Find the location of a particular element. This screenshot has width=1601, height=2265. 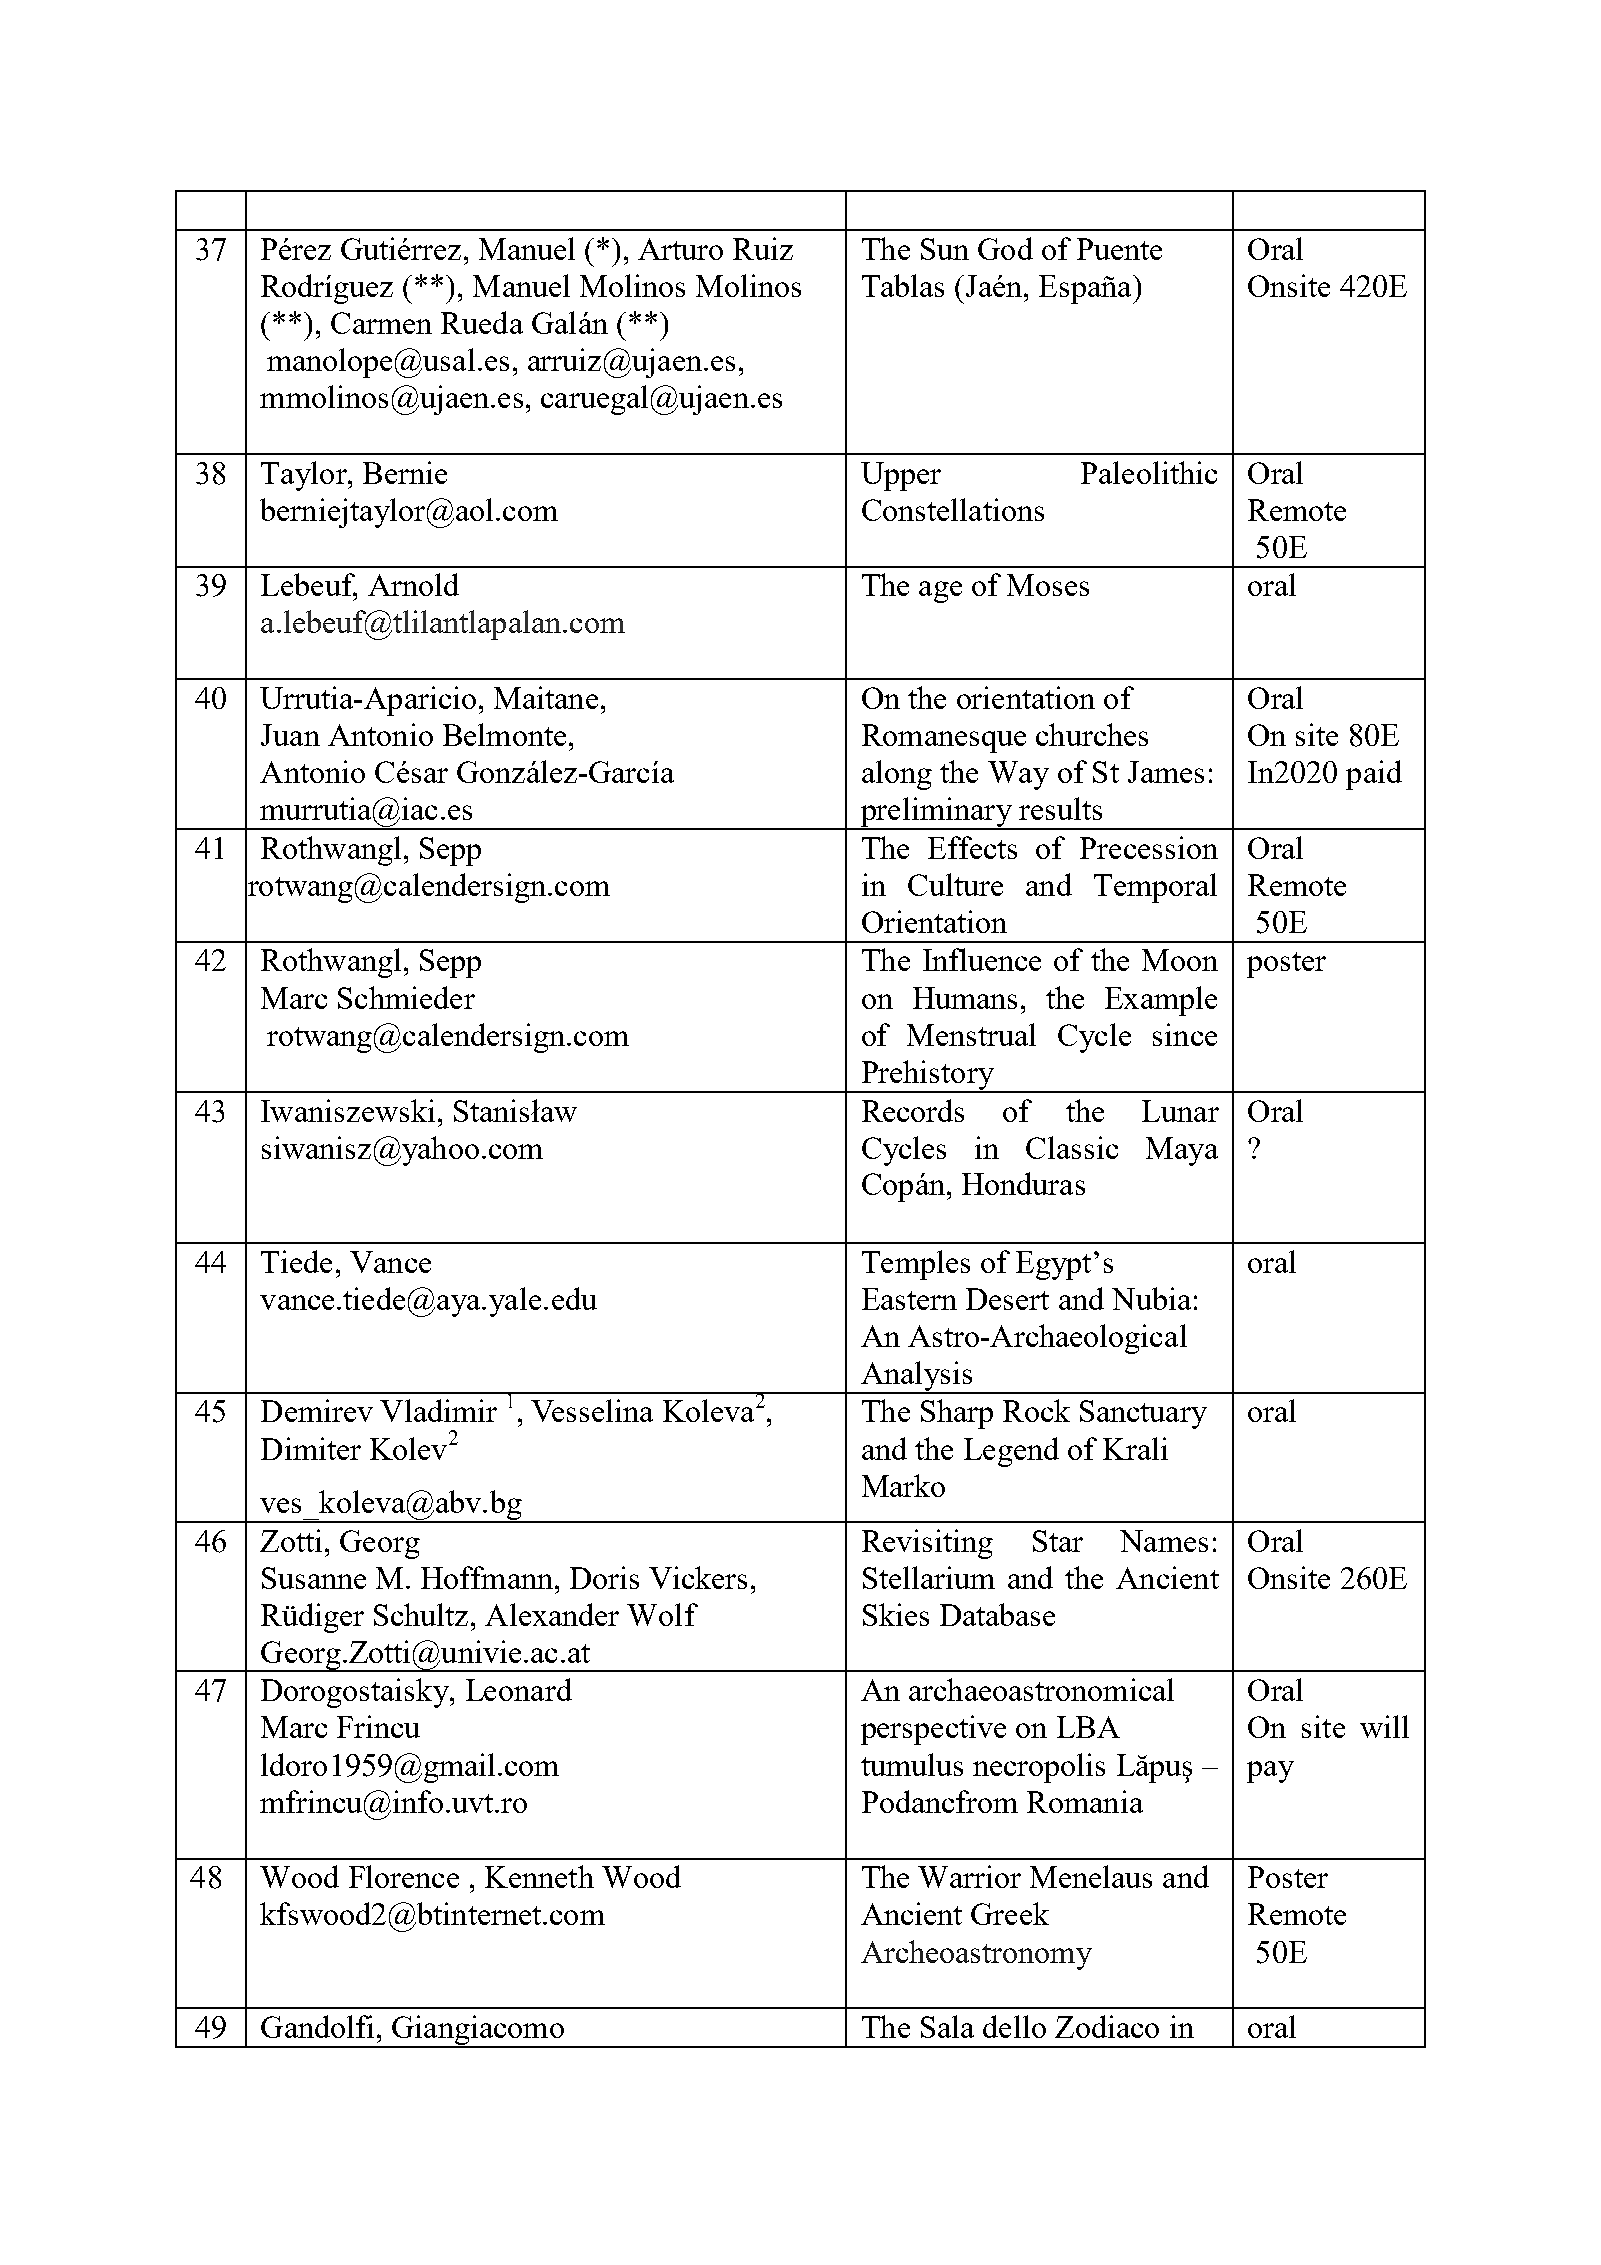

preliminary is located at coordinates (936, 813).
